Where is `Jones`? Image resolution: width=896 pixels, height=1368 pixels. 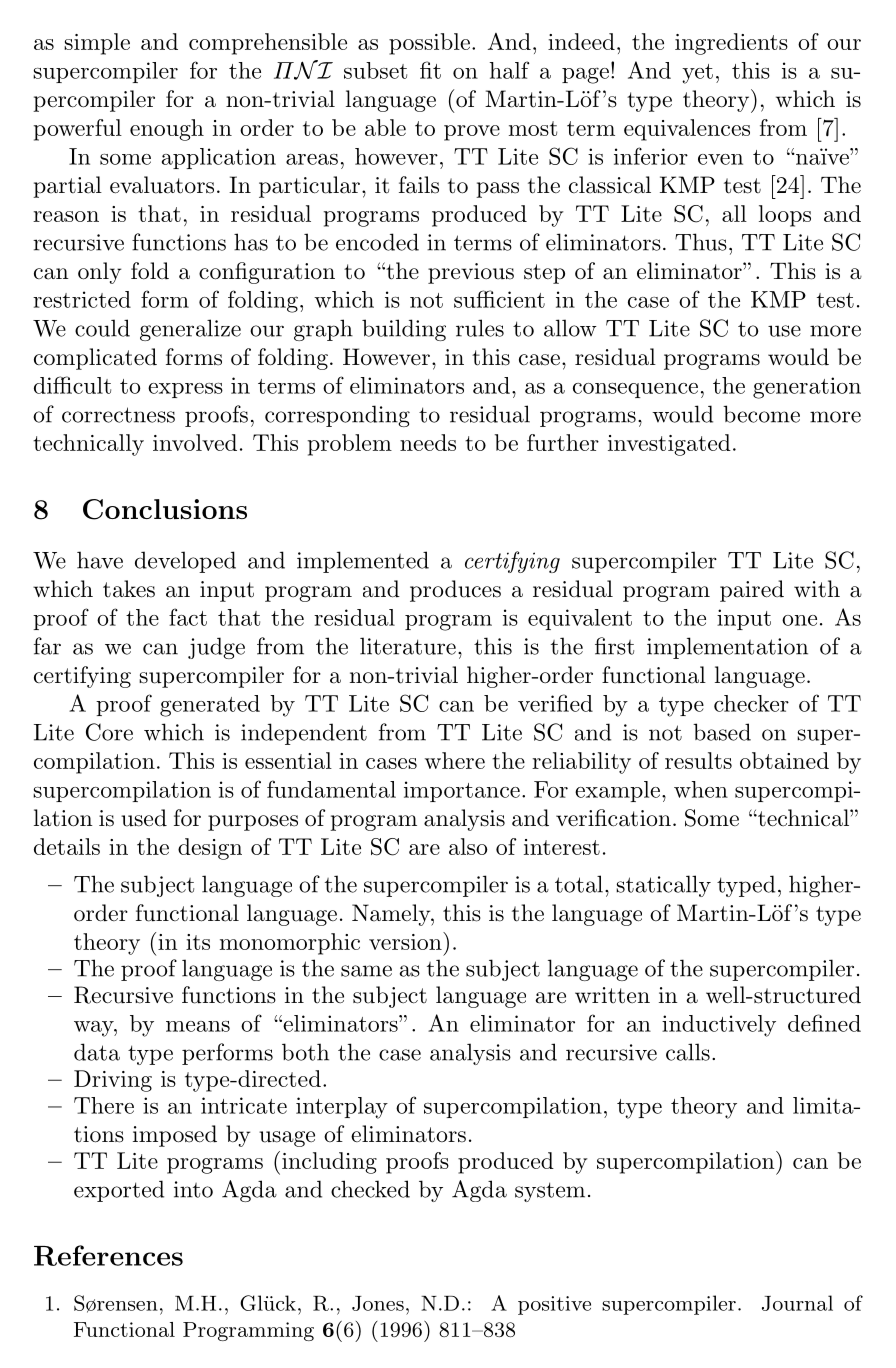 Jones is located at coordinates (378, 1303).
